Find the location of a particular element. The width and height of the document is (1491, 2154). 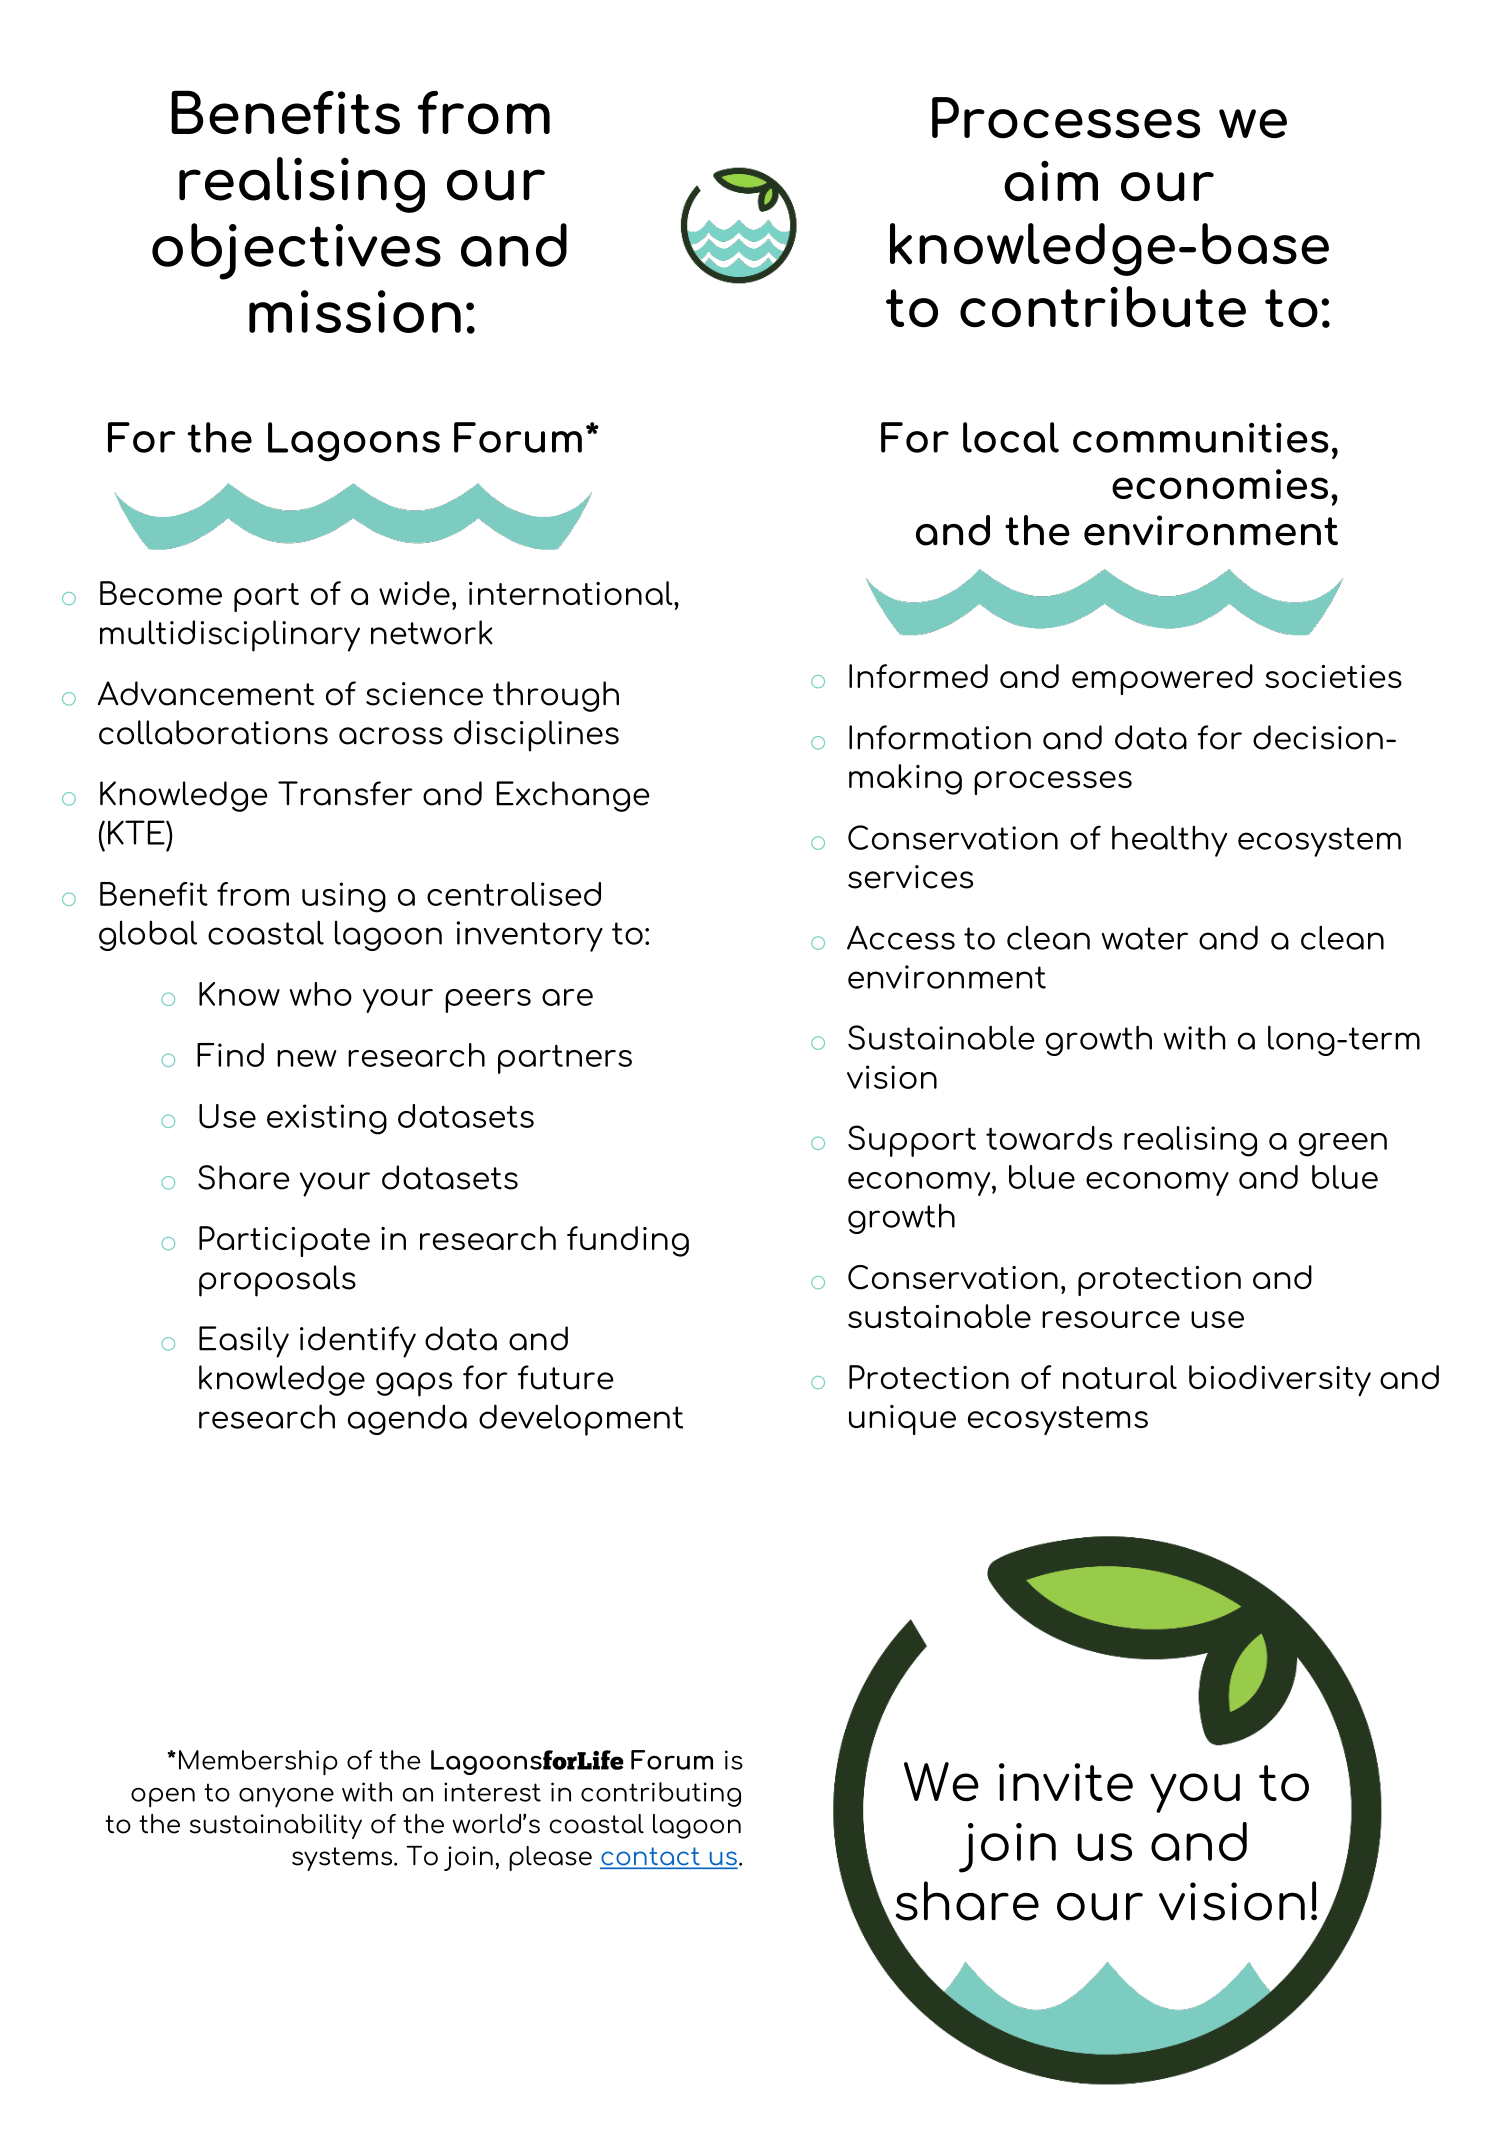

Transfer is located at coordinates (345, 793).
